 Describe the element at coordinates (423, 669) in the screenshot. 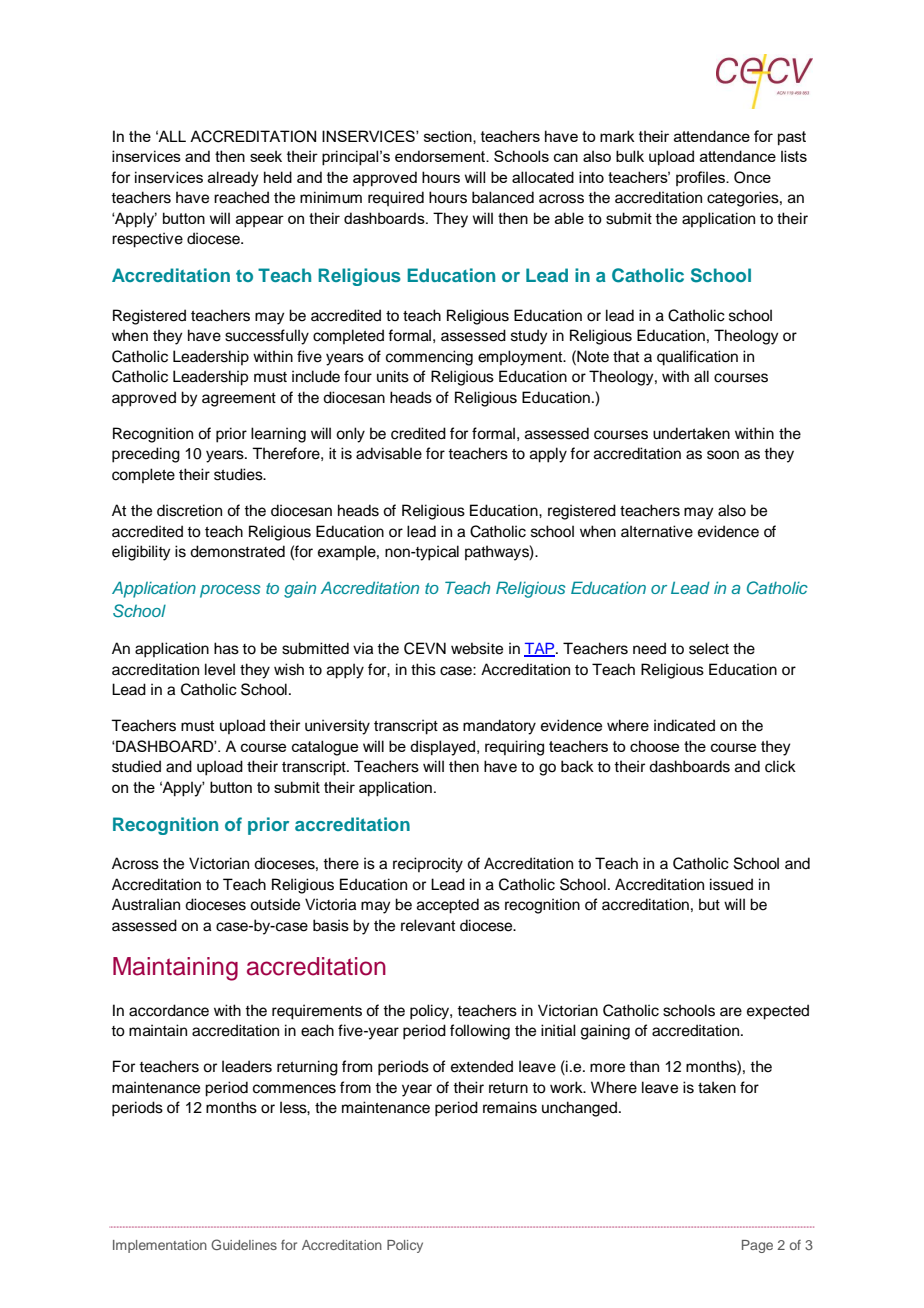

I see `this` at that location.
